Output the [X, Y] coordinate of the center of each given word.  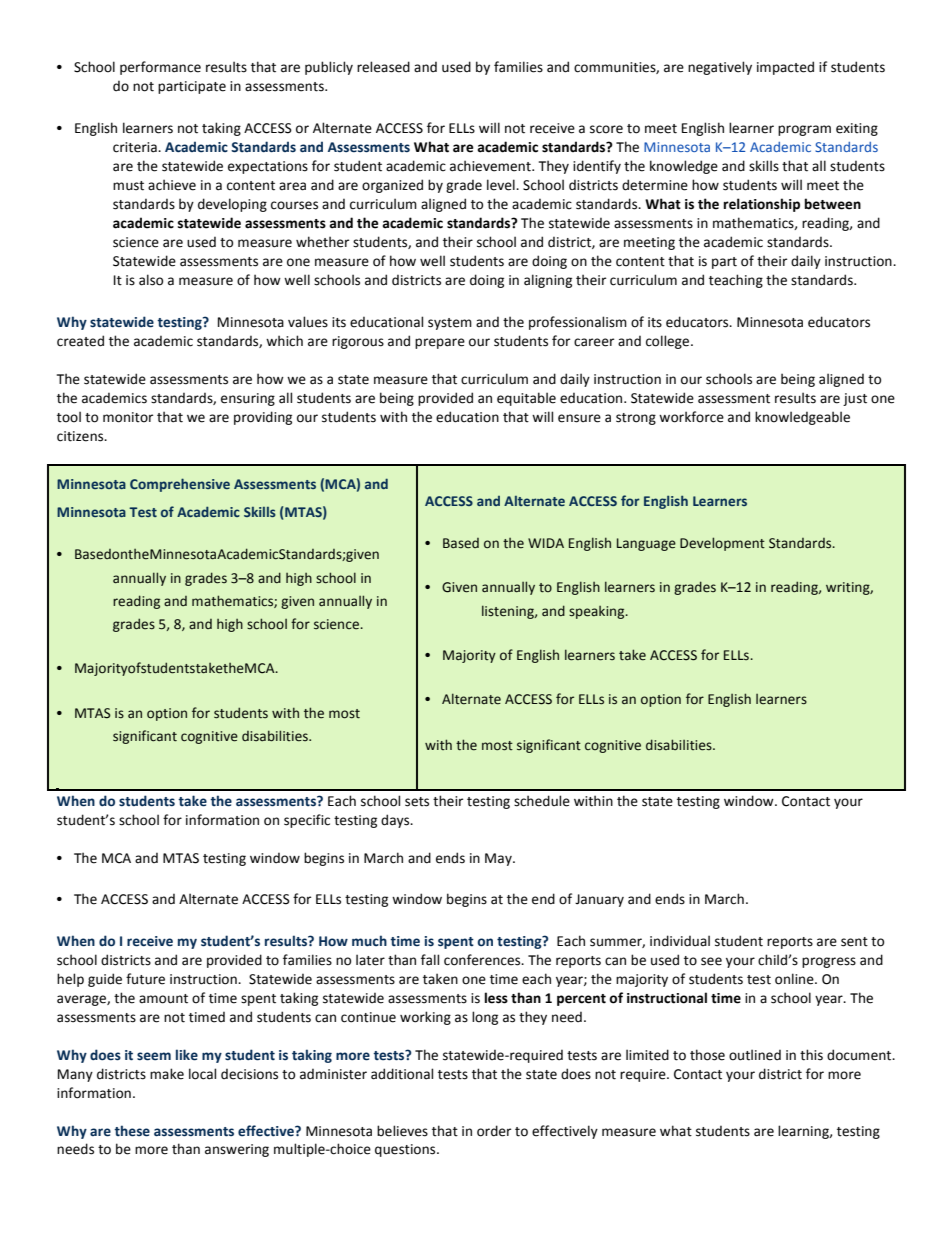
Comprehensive [180, 485]
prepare [440, 343]
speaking [598, 612]
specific [307, 821]
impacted [785, 68]
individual [680, 941]
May [499, 859]
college [669, 342]
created [80, 341]
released [383, 67]
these [132, 1131]
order [494, 1131]
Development [722, 544]
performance [160, 68]
